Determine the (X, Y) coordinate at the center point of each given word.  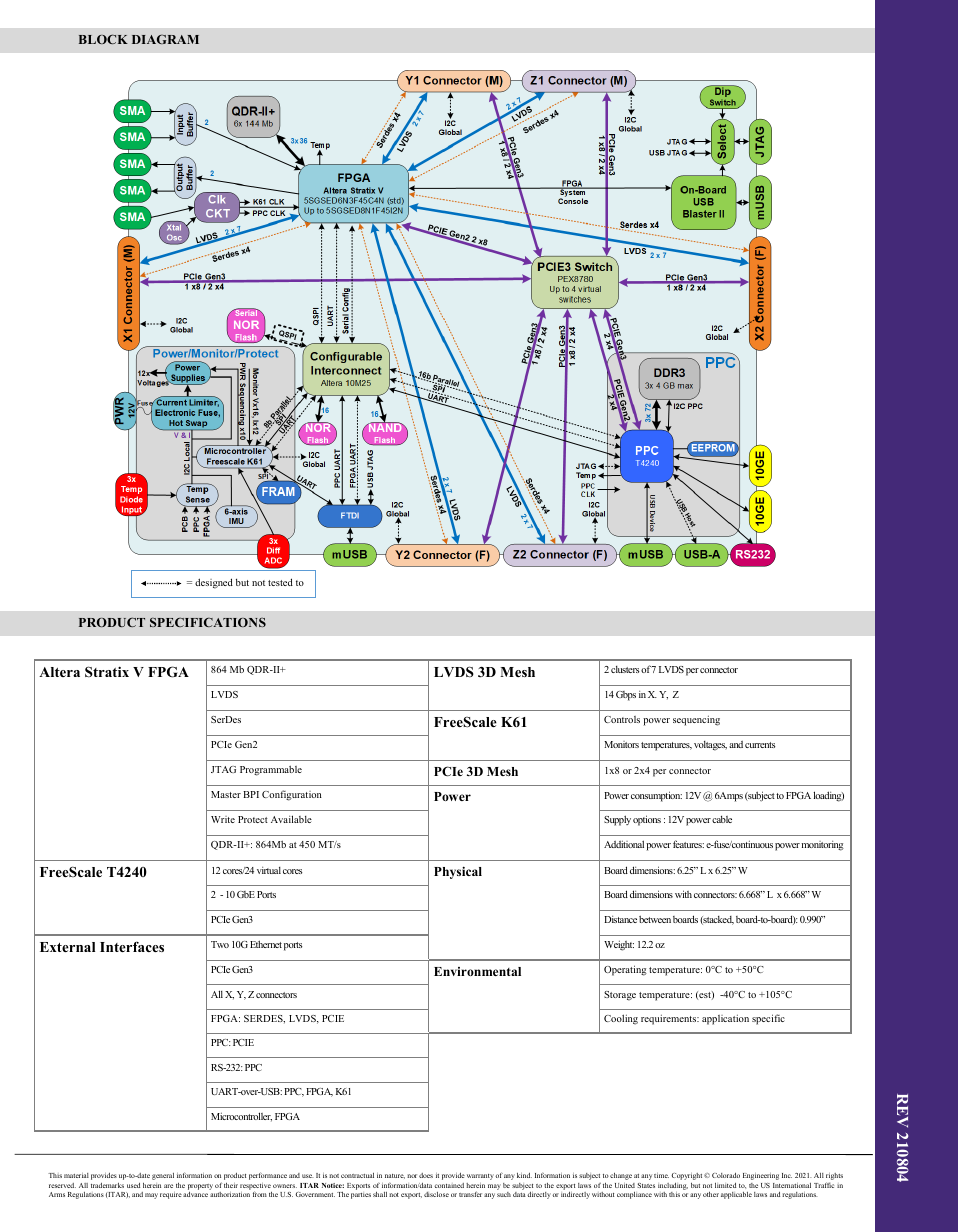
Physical (458, 872)
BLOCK (103, 39)
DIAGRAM (165, 39)
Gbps (626, 696)
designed (214, 583)
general (163, 1176)
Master (226, 794)
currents (760, 745)
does (426, 1175)
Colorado (726, 1175)
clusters (625, 669)
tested (280, 582)
